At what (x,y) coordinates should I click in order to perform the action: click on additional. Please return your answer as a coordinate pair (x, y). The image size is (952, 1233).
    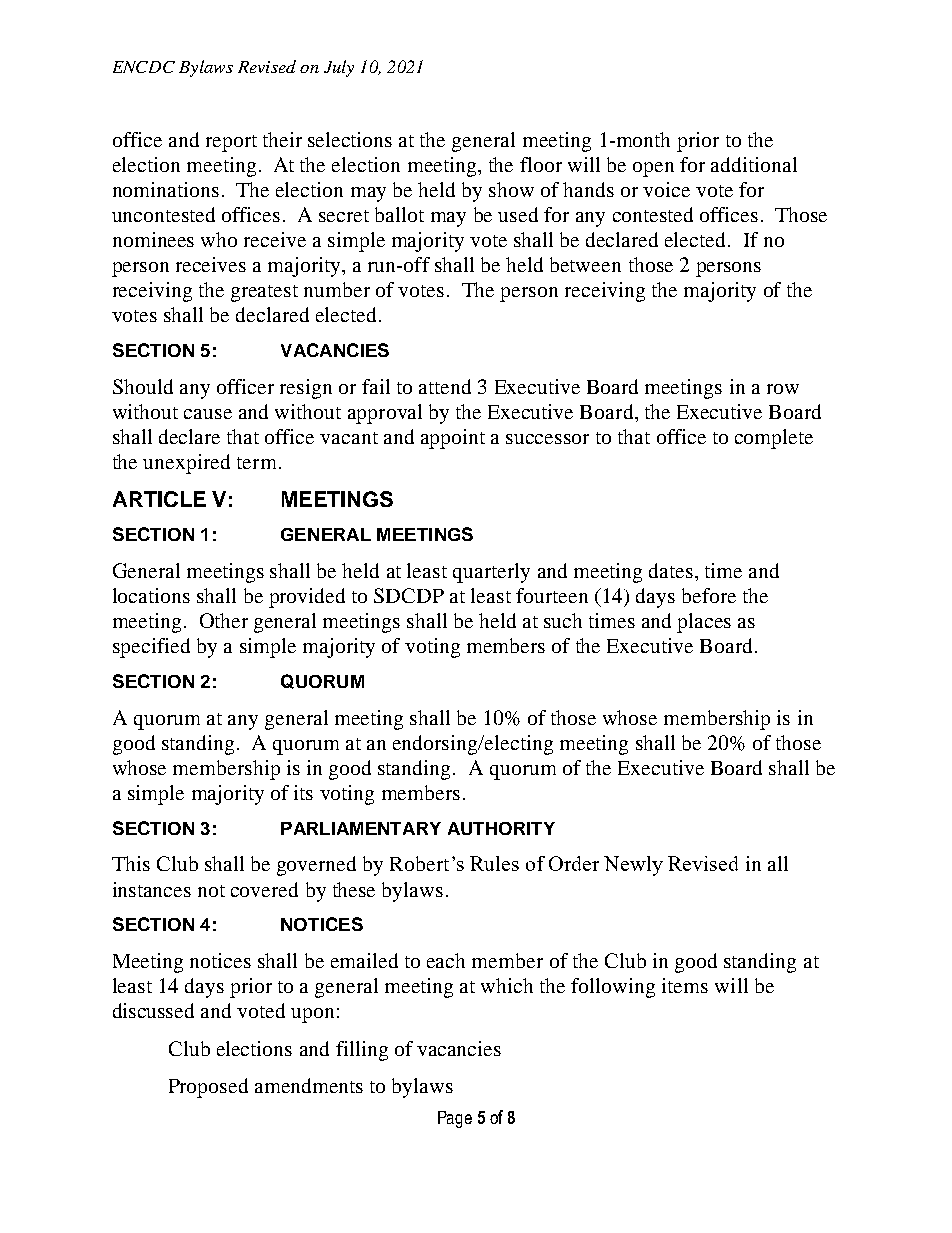
    Looking at the image, I should click on (754, 164).
